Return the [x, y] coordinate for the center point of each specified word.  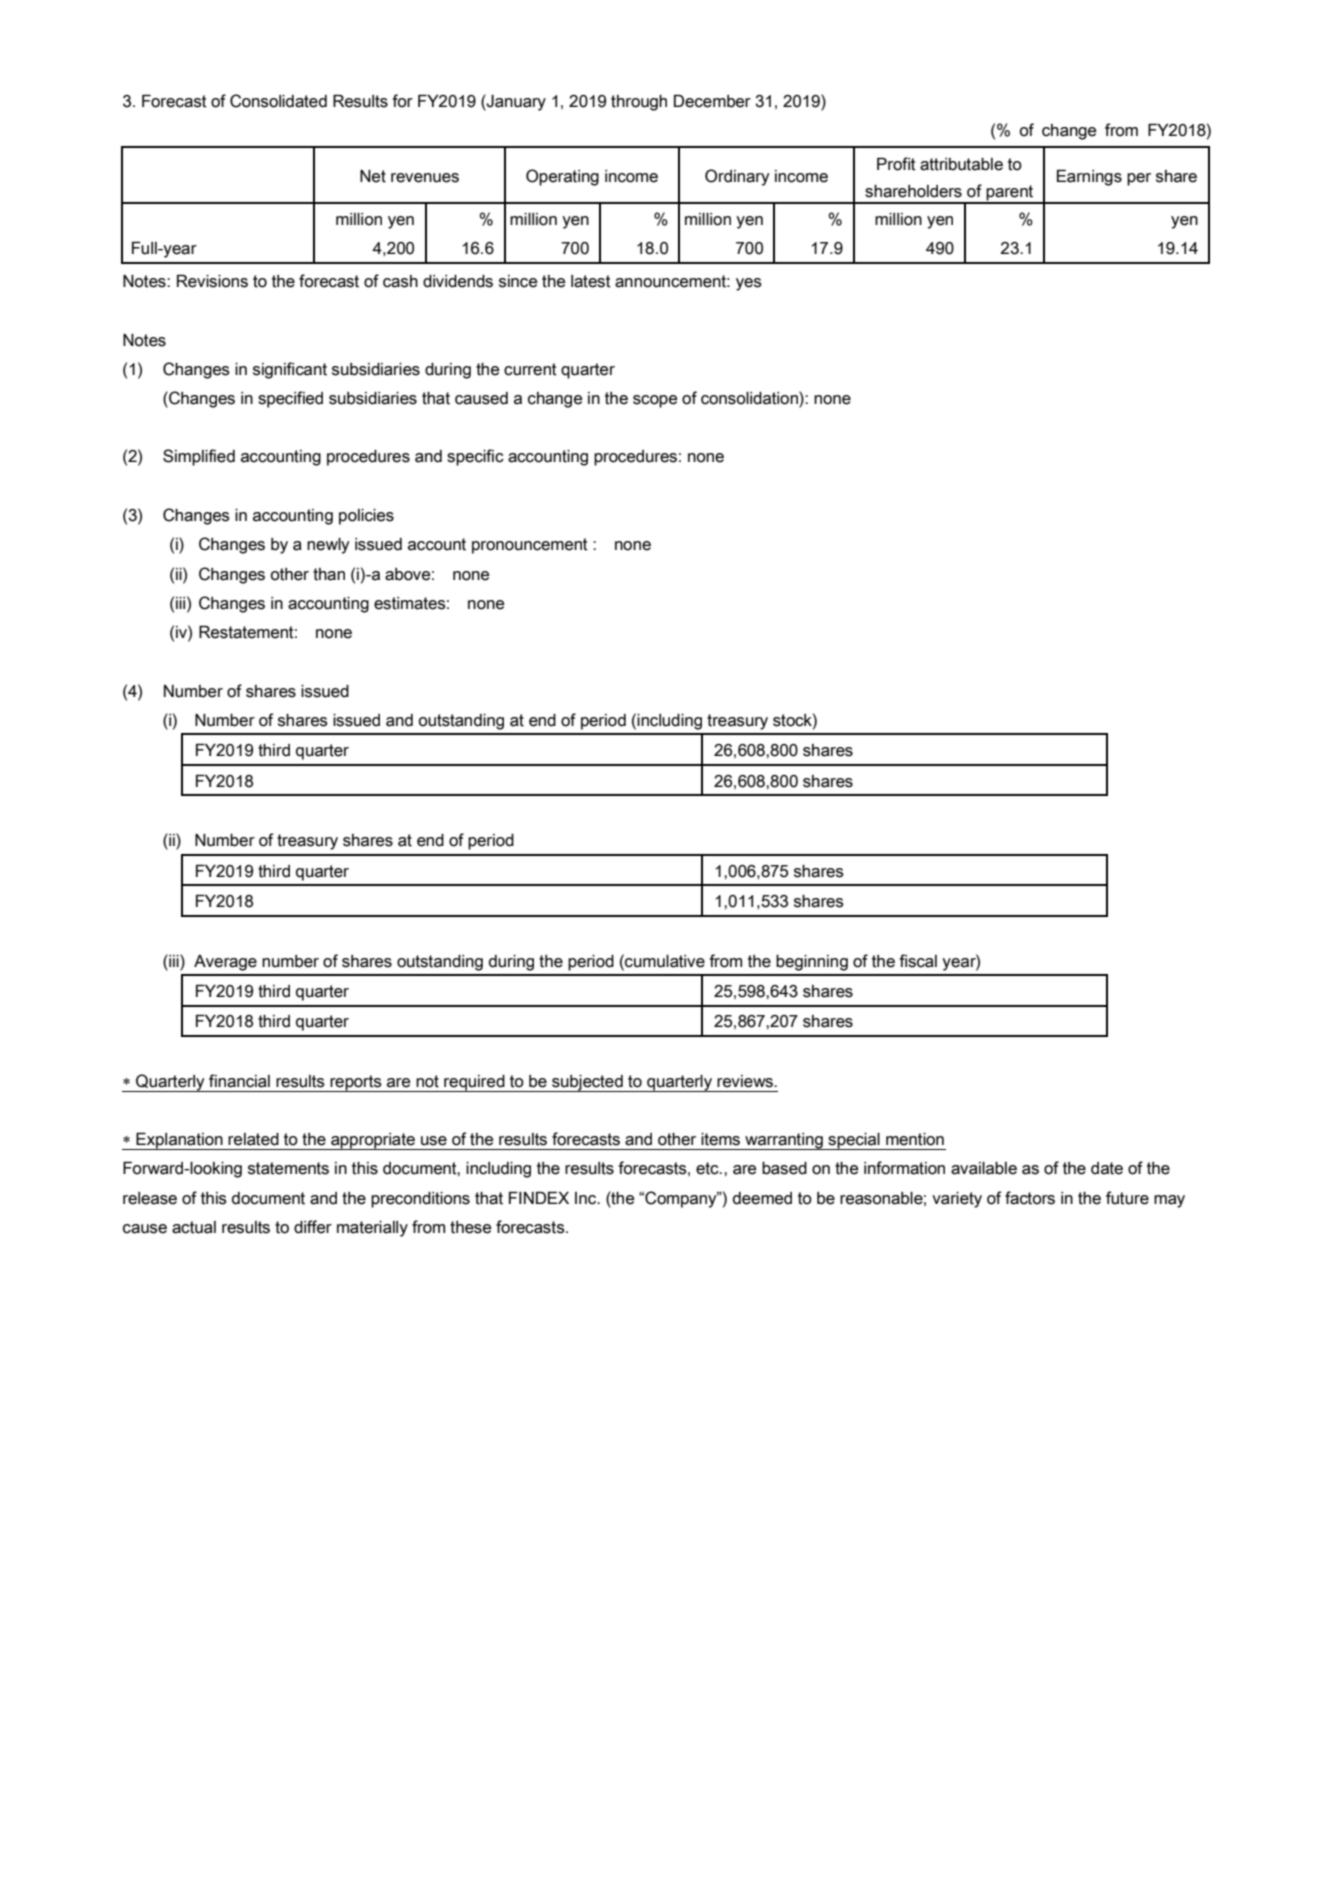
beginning [812, 963]
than [329, 574]
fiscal [918, 961]
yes [749, 284]
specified [290, 399]
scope [655, 401]
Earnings [1089, 178]
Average [225, 963]
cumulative [664, 961]
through [639, 103]
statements [288, 1168]
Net [373, 176]
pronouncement [530, 546]
